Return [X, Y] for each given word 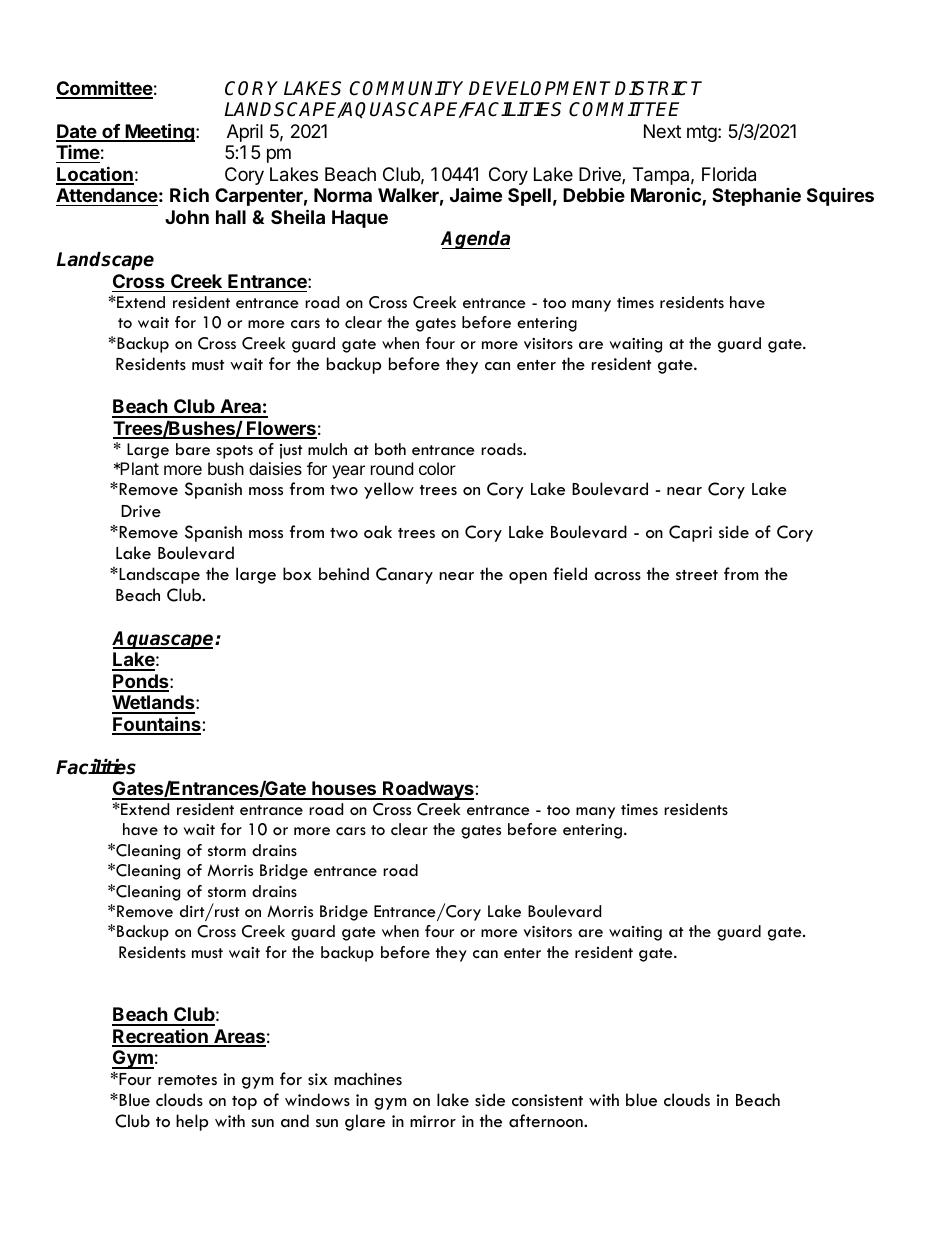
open [528, 578]
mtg [702, 133]
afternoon [547, 1121]
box [297, 574]
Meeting [160, 132]
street [697, 575]
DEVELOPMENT [540, 88]
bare [193, 449]
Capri [690, 533]
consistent [547, 1100]
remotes [187, 1080]
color [437, 468]
